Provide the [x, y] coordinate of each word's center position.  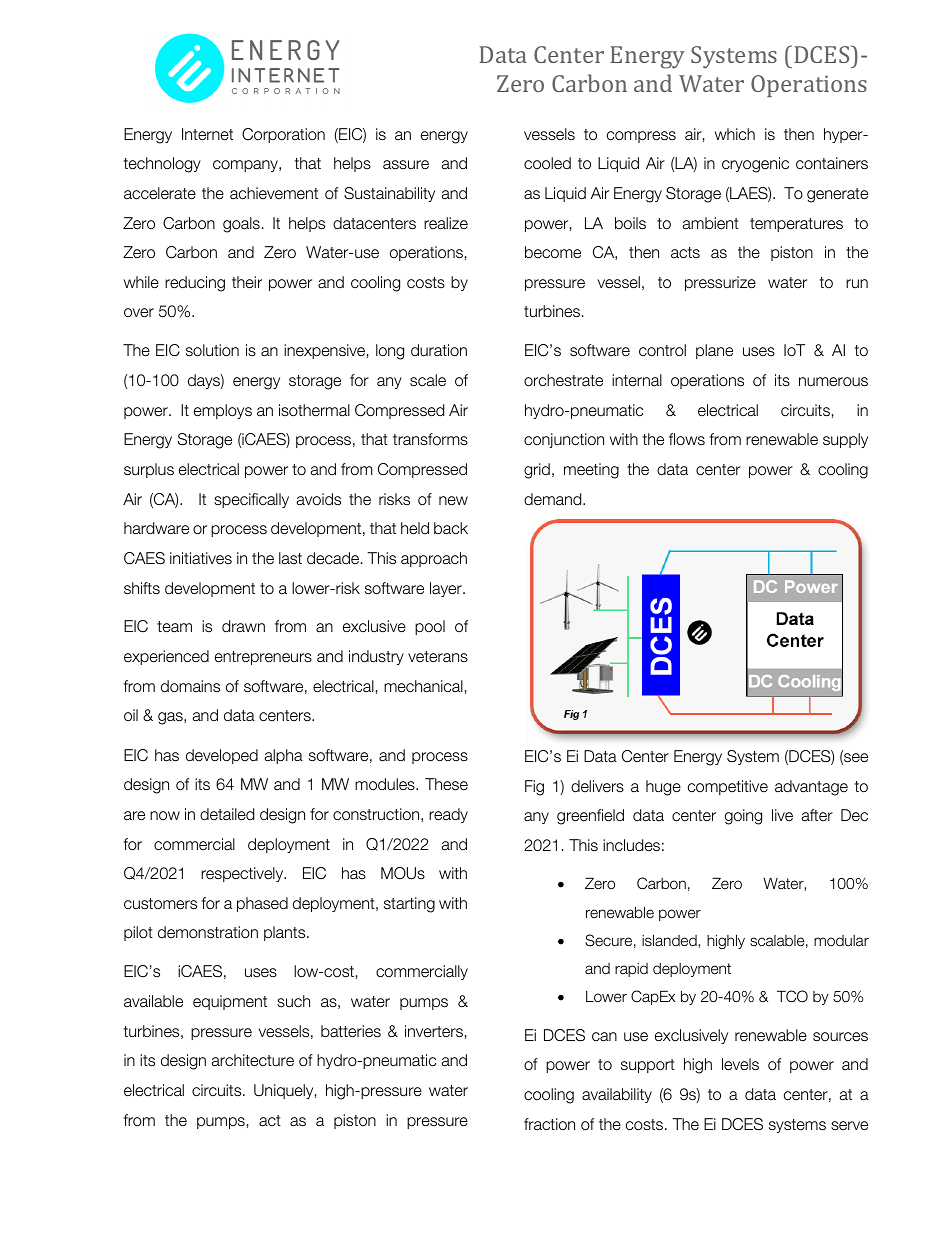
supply [845, 440]
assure [406, 164]
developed [222, 756]
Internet [207, 134]
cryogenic [755, 165]
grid [537, 471]
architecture [253, 1060]
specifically [251, 500]
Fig [534, 788]
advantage [811, 788]
